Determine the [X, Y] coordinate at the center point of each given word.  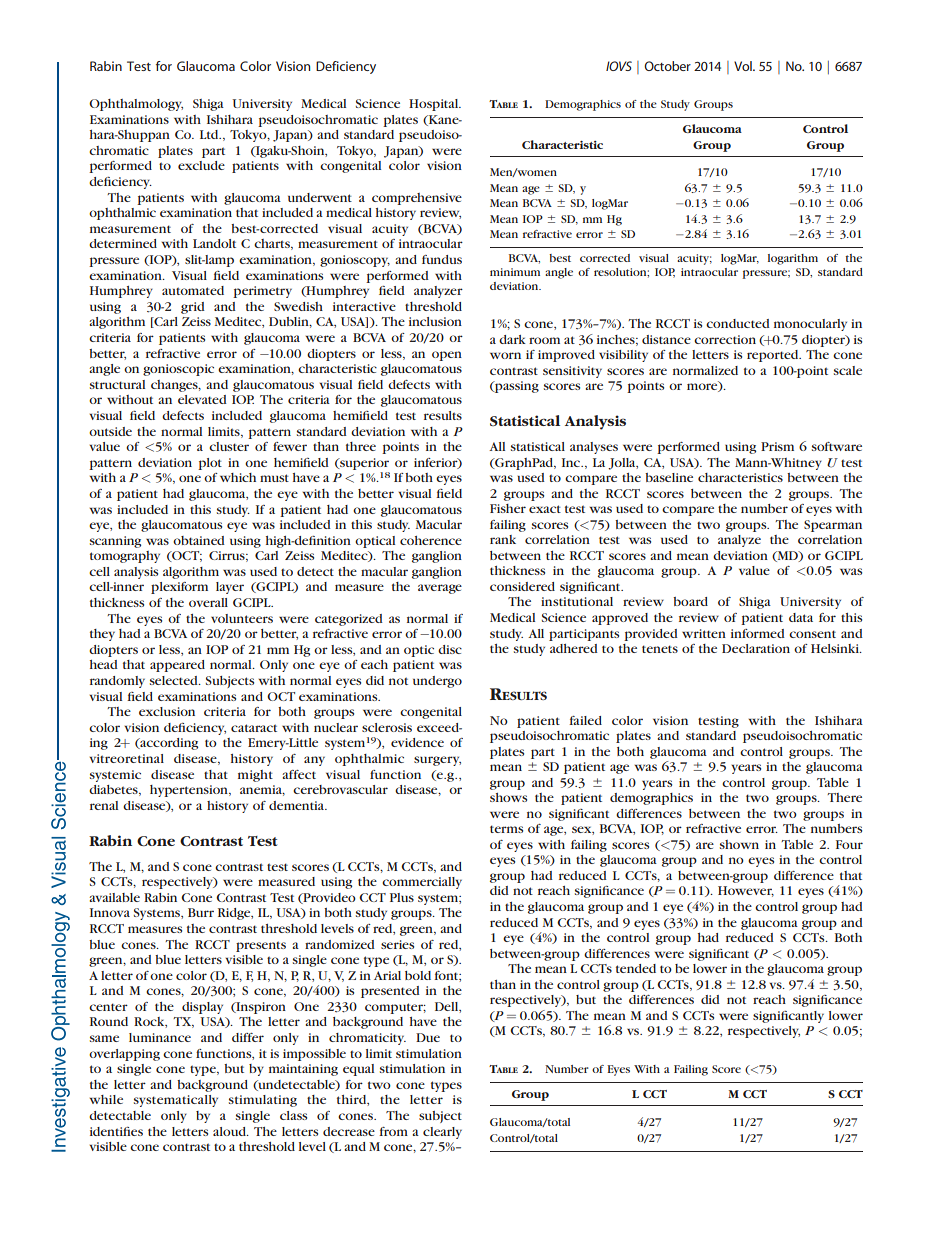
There [844, 797]
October [667, 66]
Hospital [435, 105]
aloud [230, 1131]
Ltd [210, 134]
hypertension [190, 791]
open [447, 356]
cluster [229, 446]
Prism [777, 446]
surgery [437, 761]
